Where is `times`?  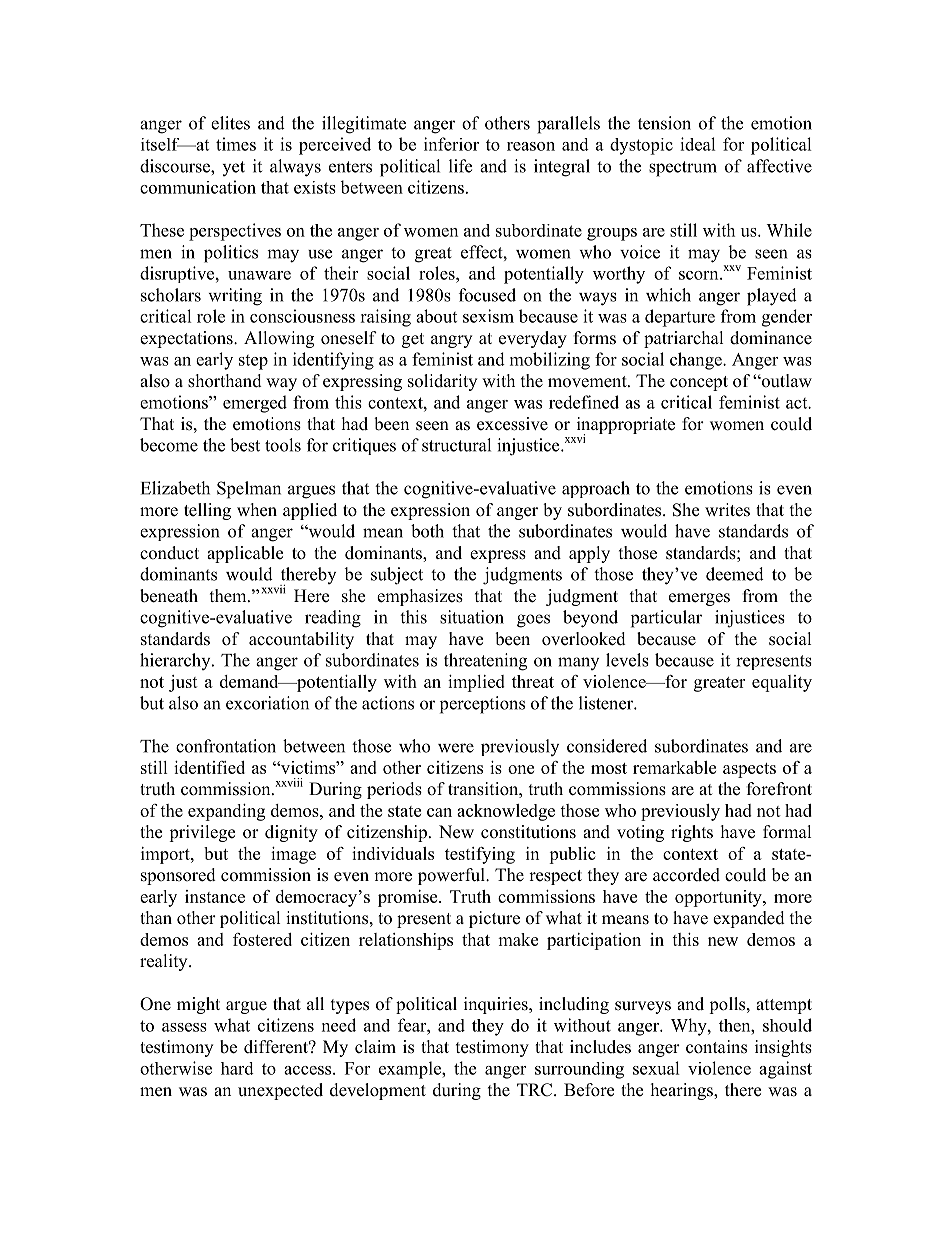
times is located at coordinates (236, 144).
